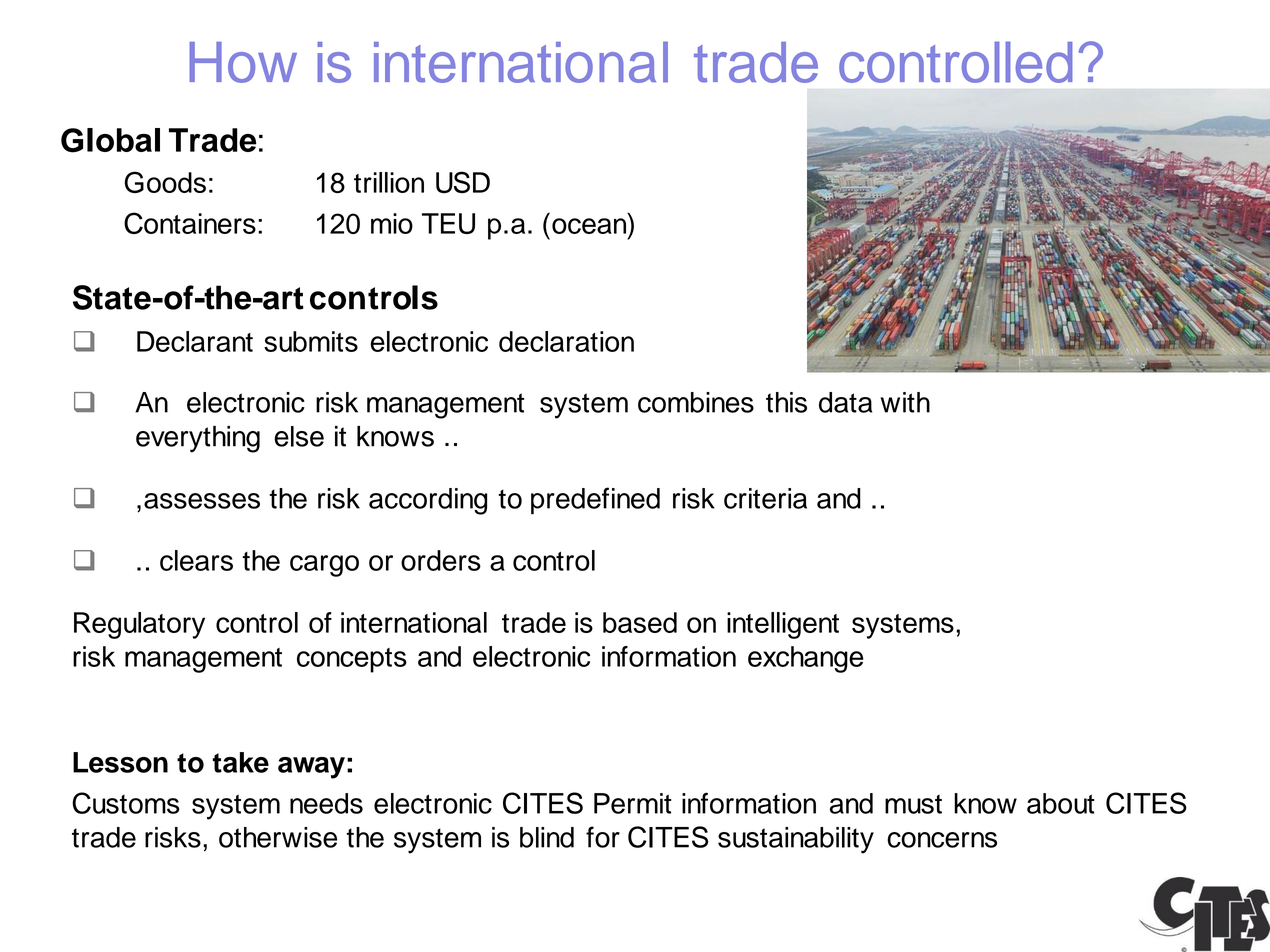 The width and height of the screenshot is (1270, 952). I want to click on ocean, so click(589, 226).
